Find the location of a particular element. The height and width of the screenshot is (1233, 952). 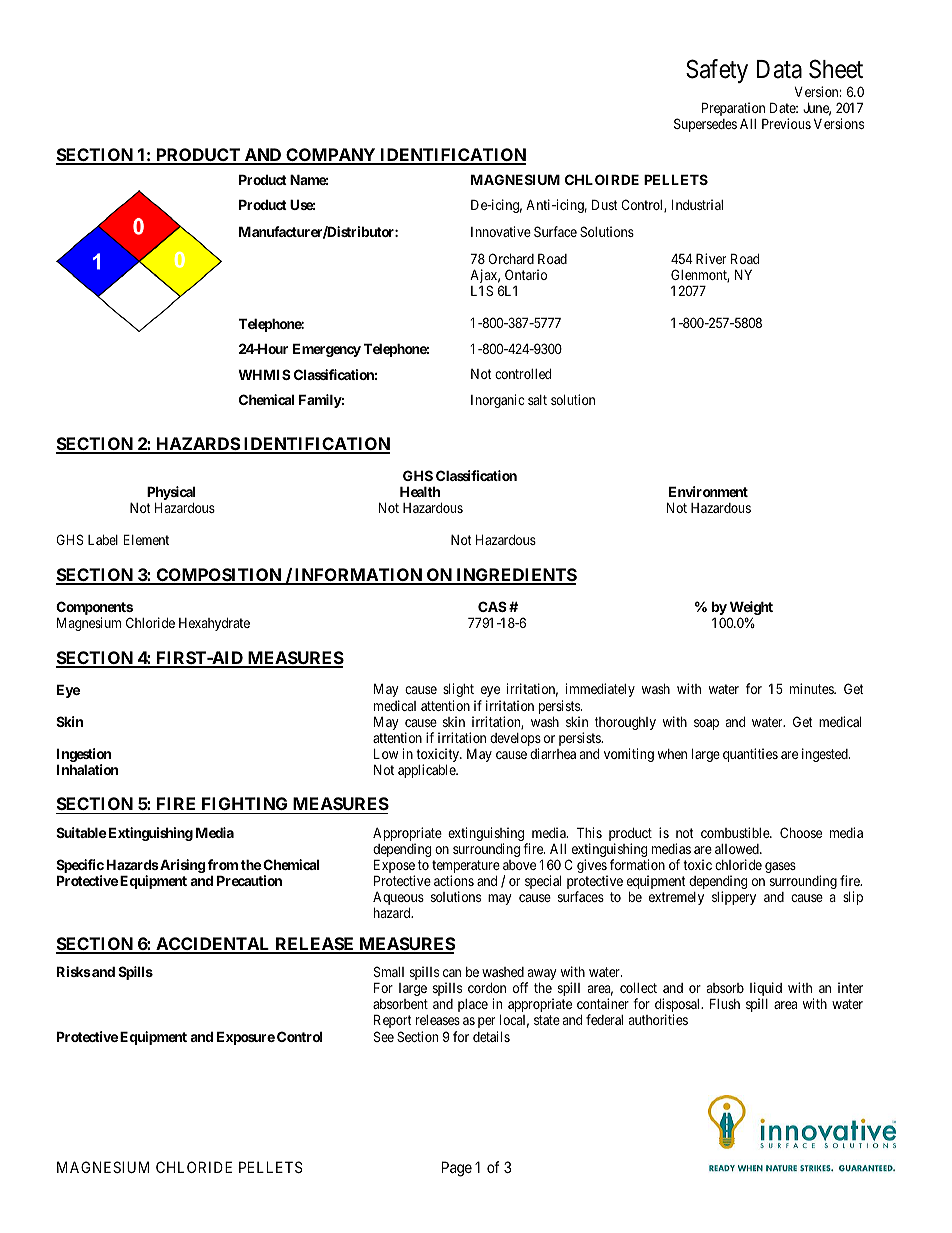

disposal is located at coordinates (679, 1006).
